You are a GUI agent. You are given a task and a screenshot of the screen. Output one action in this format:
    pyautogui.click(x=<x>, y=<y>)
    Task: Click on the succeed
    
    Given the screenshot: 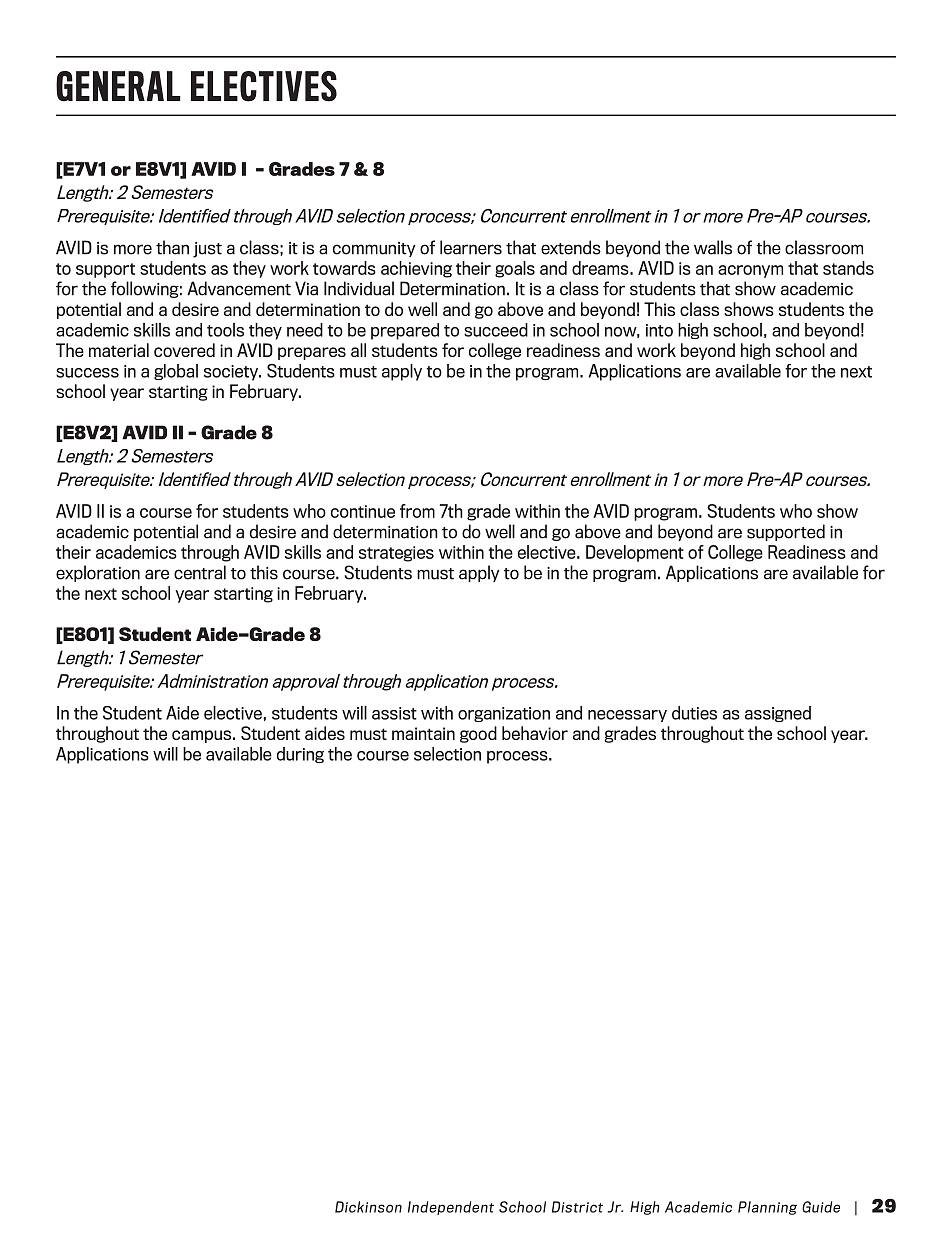 What is the action you would take?
    pyautogui.click(x=496, y=330)
